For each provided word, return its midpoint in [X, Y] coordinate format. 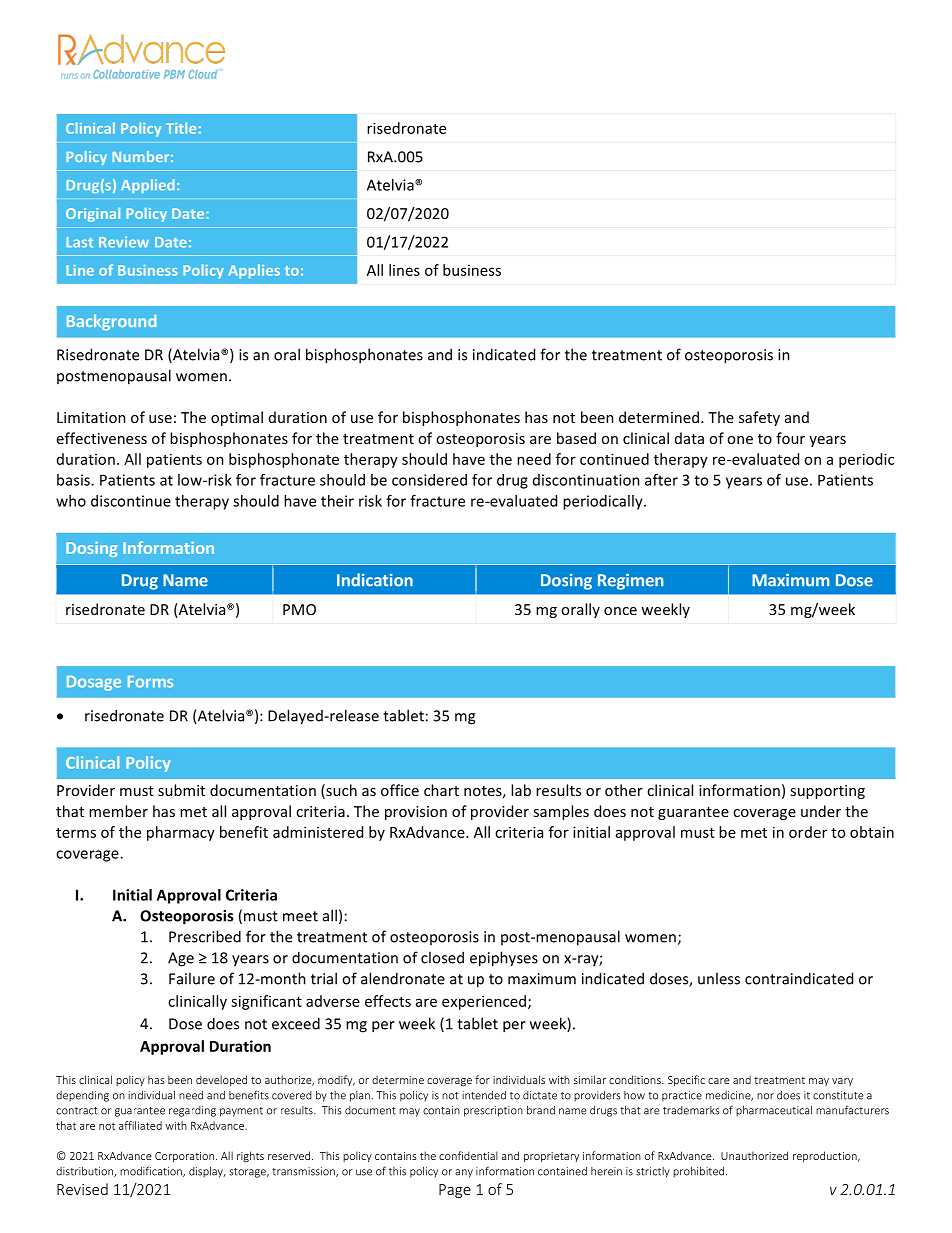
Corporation [184, 1157]
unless [719, 978]
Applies [254, 271]
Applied [148, 186]
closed [442, 957]
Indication [375, 580]
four [790, 438]
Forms [150, 682]
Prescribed [205, 936]
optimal [237, 418]
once [620, 611]
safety [759, 418]
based [576, 438]
